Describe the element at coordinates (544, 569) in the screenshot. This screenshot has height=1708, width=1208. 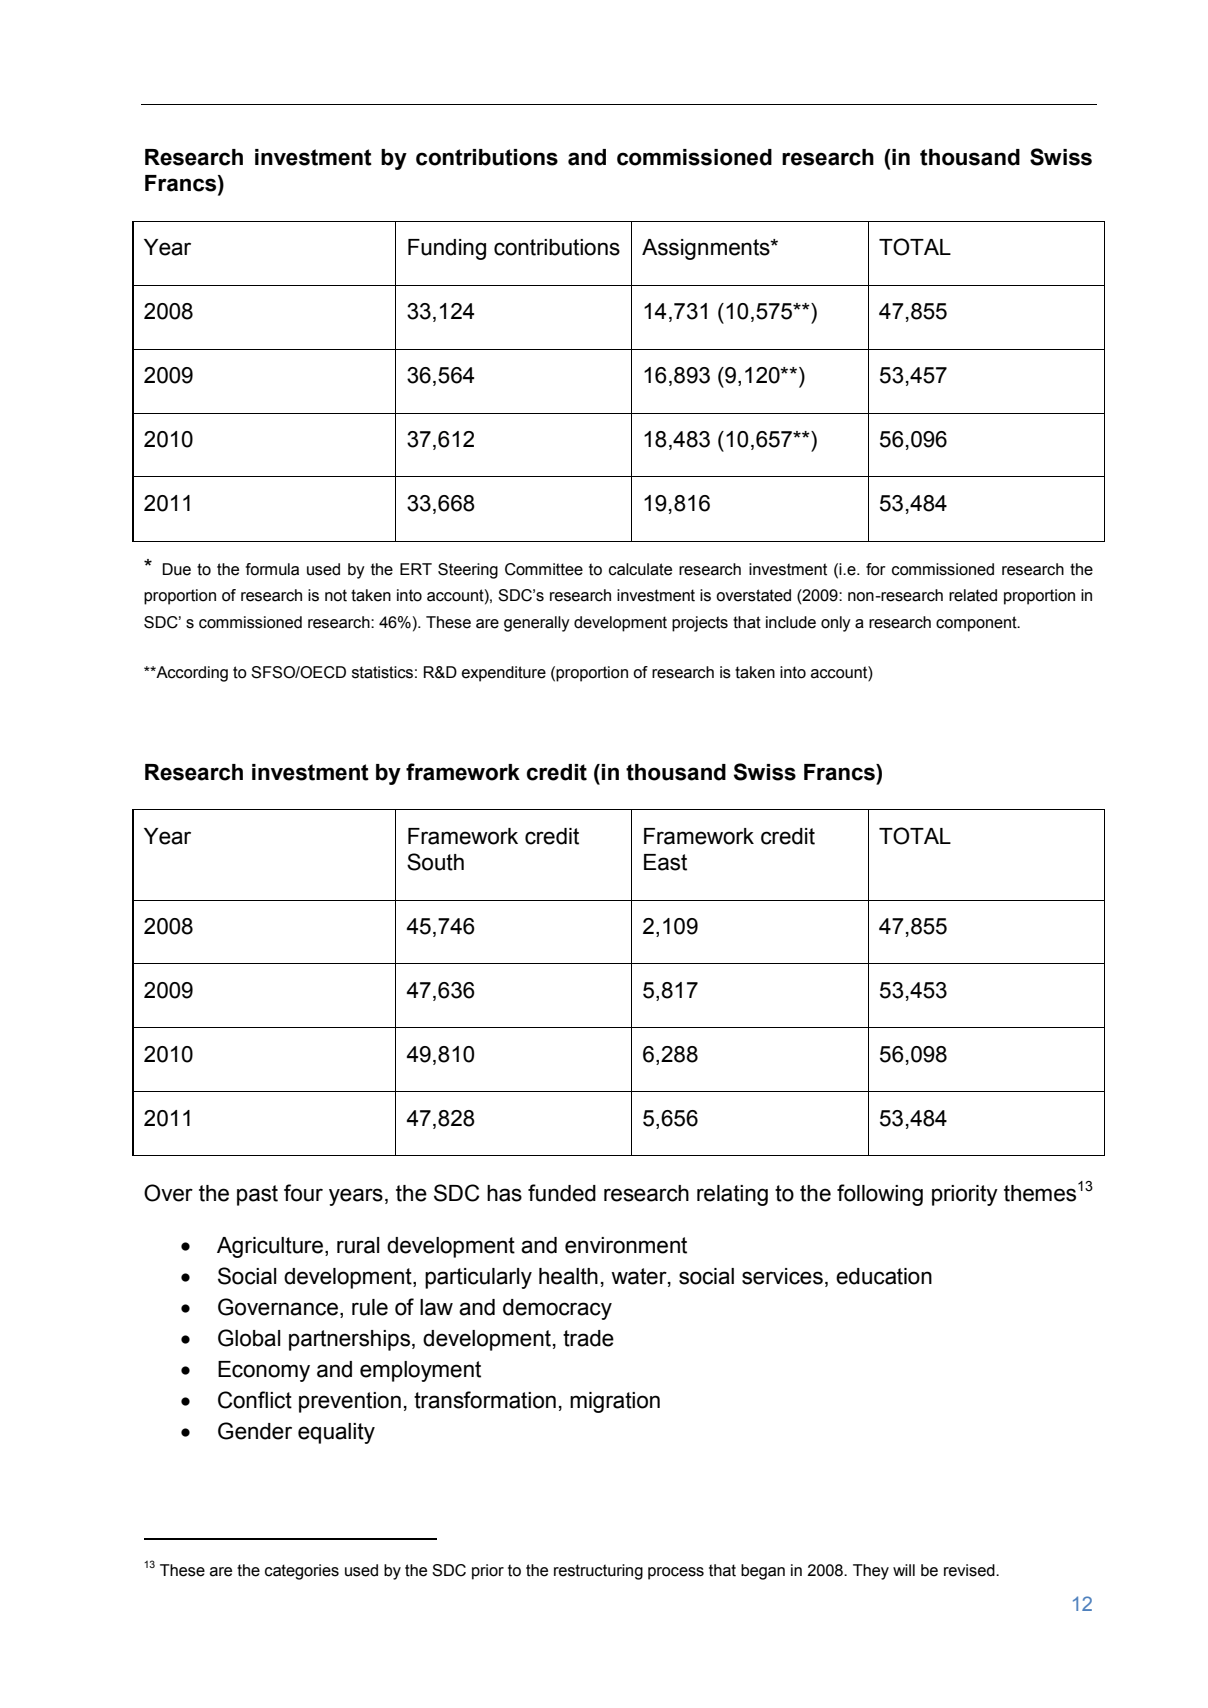
I see `Committee` at that location.
